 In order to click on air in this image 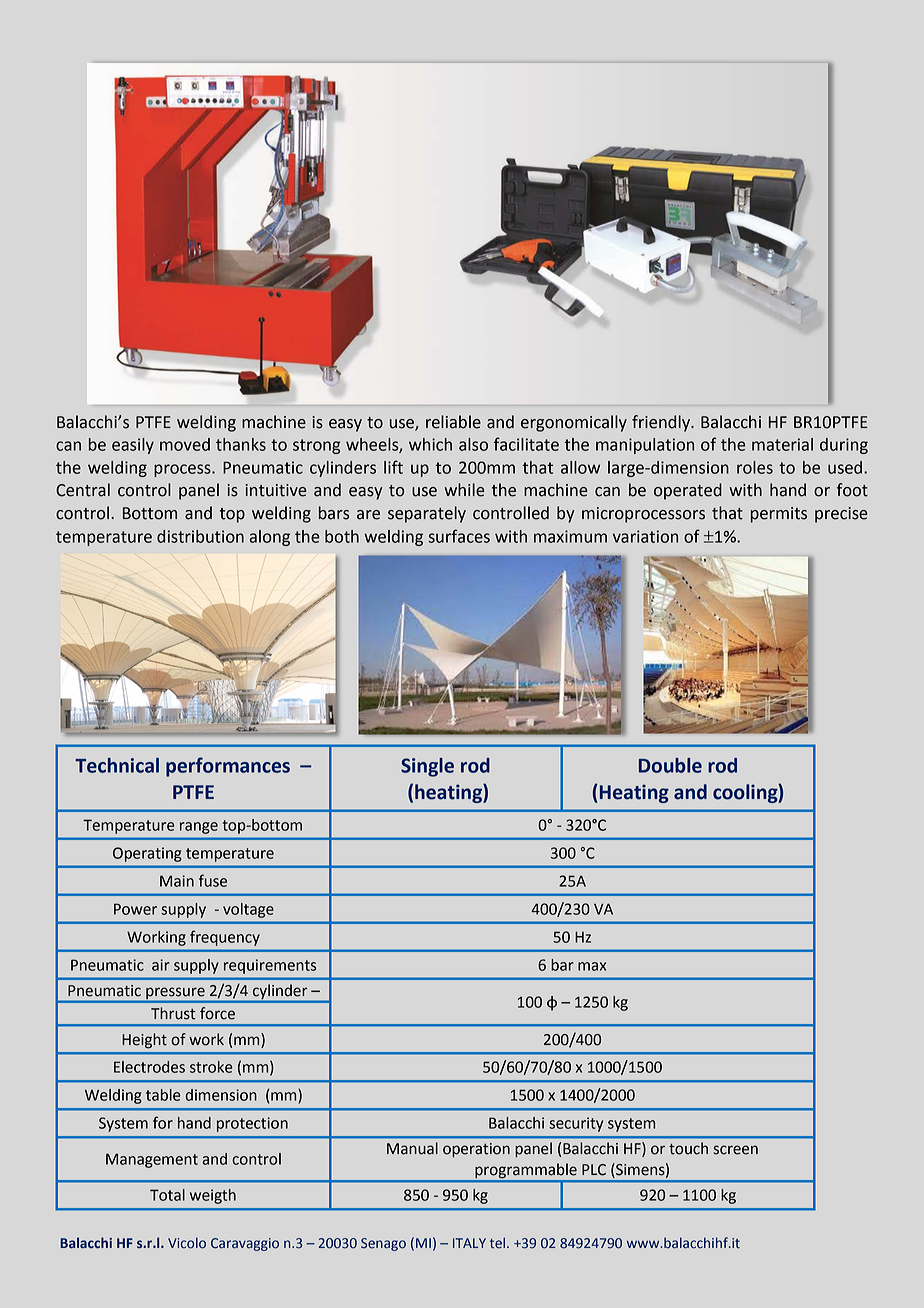, I will do `click(161, 965)`.
